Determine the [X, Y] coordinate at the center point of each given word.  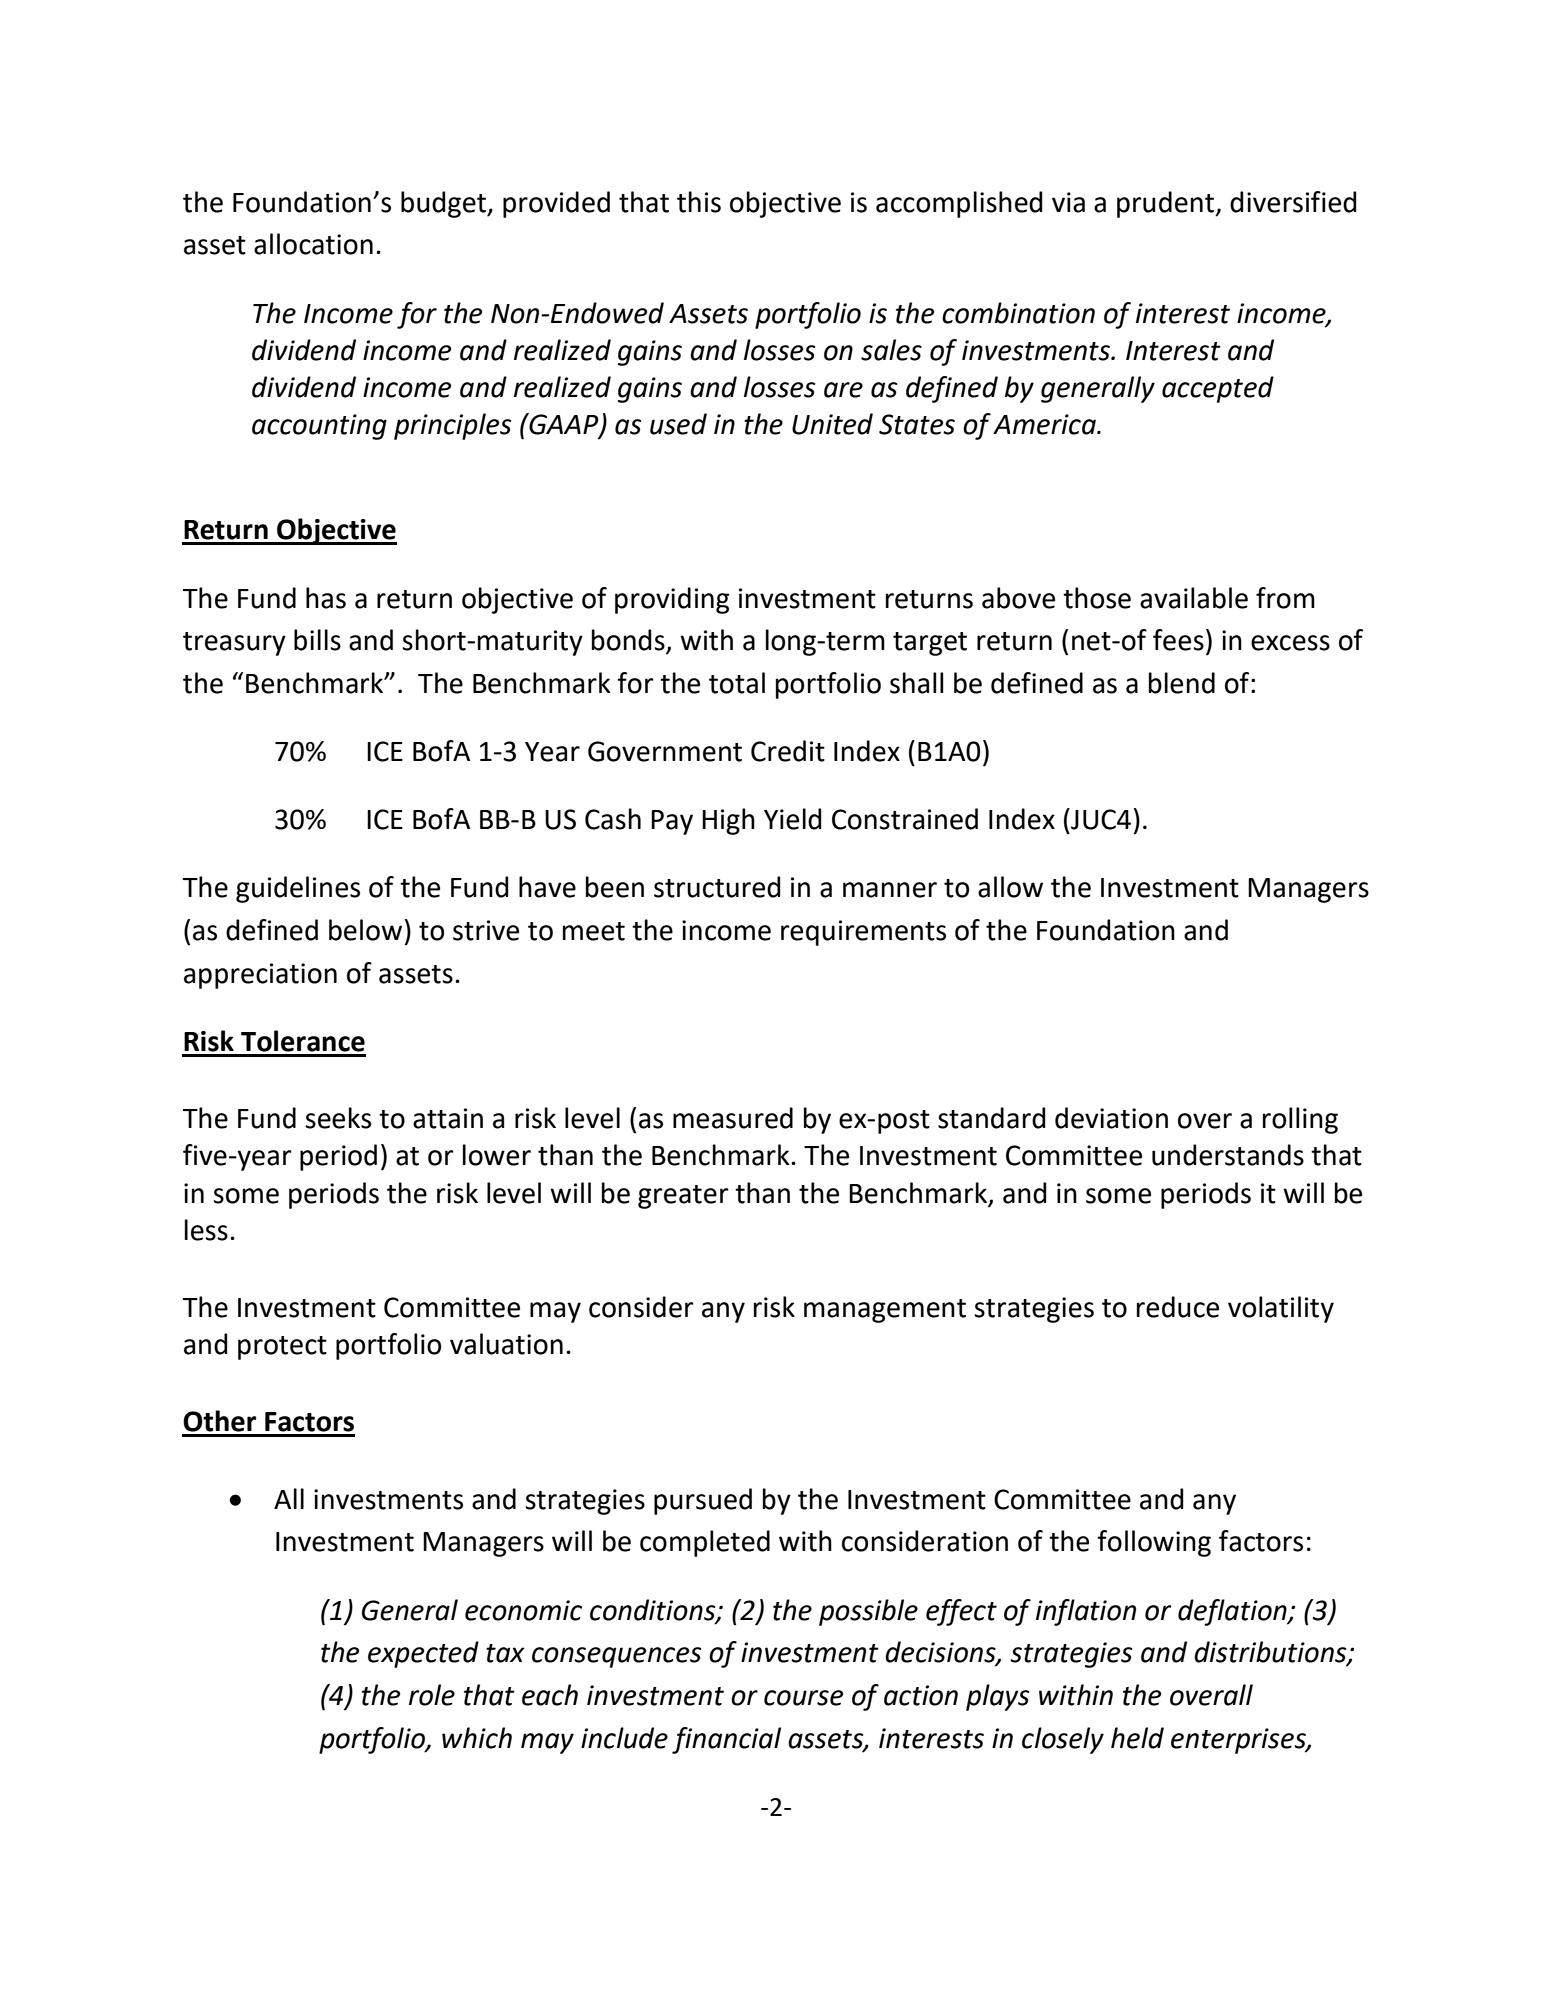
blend [1182, 683]
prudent [1167, 204]
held [1137, 1738]
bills [317, 640]
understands [1228, 1155]
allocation [313, 244]
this [699, 202]
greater [683, 1197]
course [803, 1698]
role [432, 1695]
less [206, 1230]
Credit [788, 751]
